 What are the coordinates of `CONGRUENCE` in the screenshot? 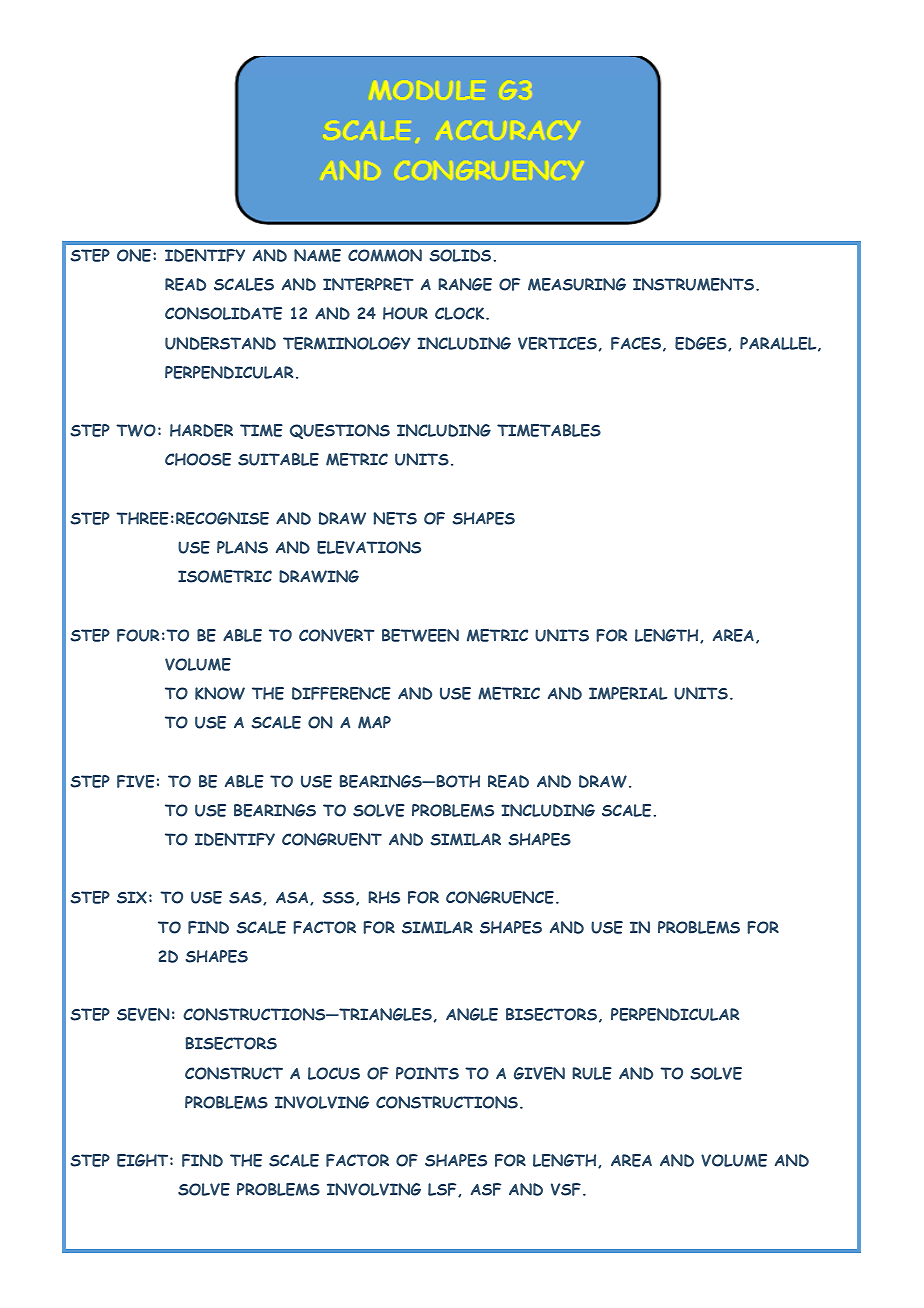 It's located at (500, 897).
